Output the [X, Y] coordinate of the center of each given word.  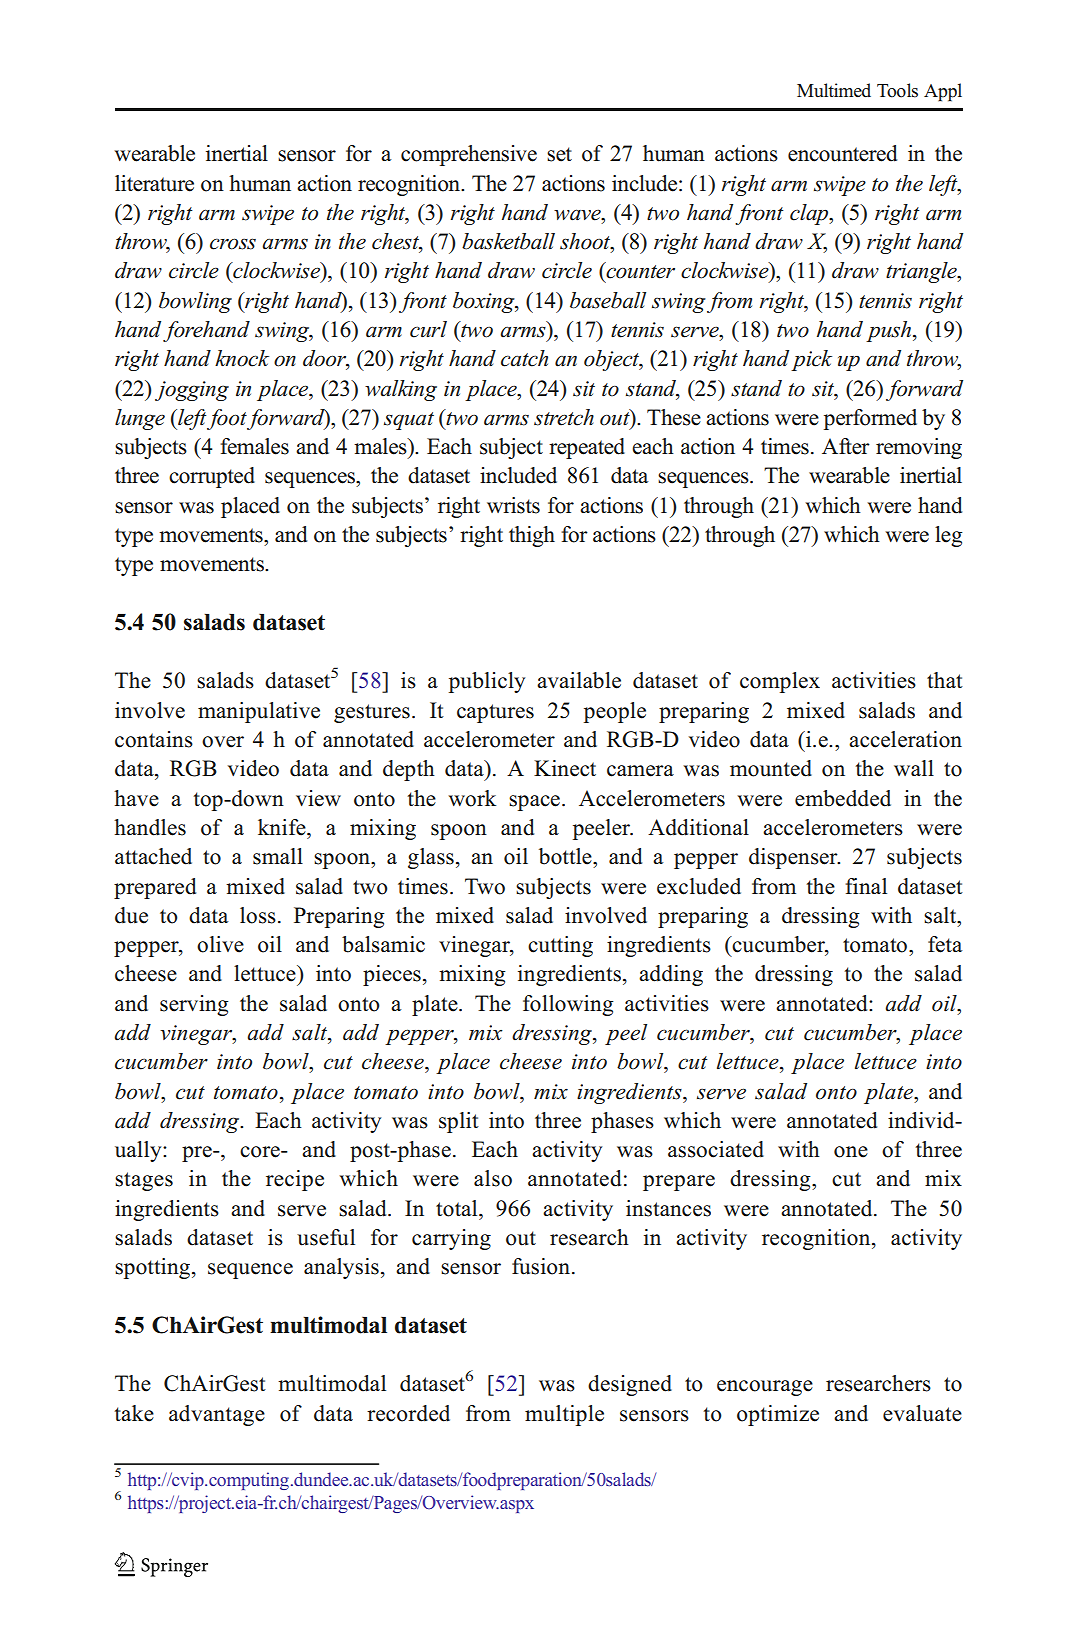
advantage [217, 1415]
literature [154, 183]
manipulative [259, 712]
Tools [897, 90]
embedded [843, 798]
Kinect [565, 768]
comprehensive [469, 155]
